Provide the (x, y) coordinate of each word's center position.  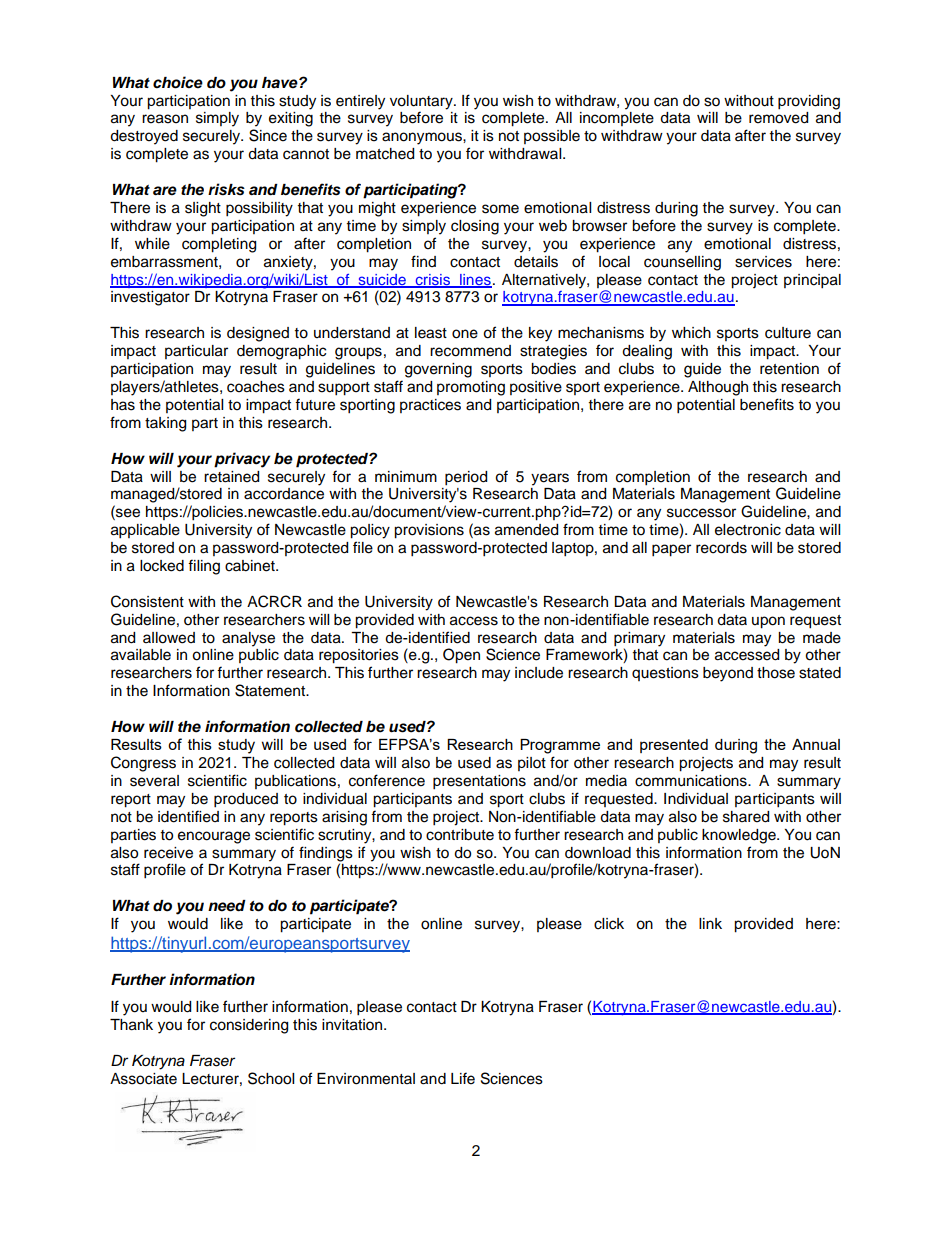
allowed (169, 638)
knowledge (740, 836)
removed (778, 118)
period (466, 478)
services (763, 262)
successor (701, 513)
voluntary (422, 102)
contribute (460, 835)
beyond (728, 674)
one (465, 334)
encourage (214, 837)
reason (165, 119)
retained (231, 477)
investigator (150, 298)
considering (249, 1026)
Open (461, 656)
